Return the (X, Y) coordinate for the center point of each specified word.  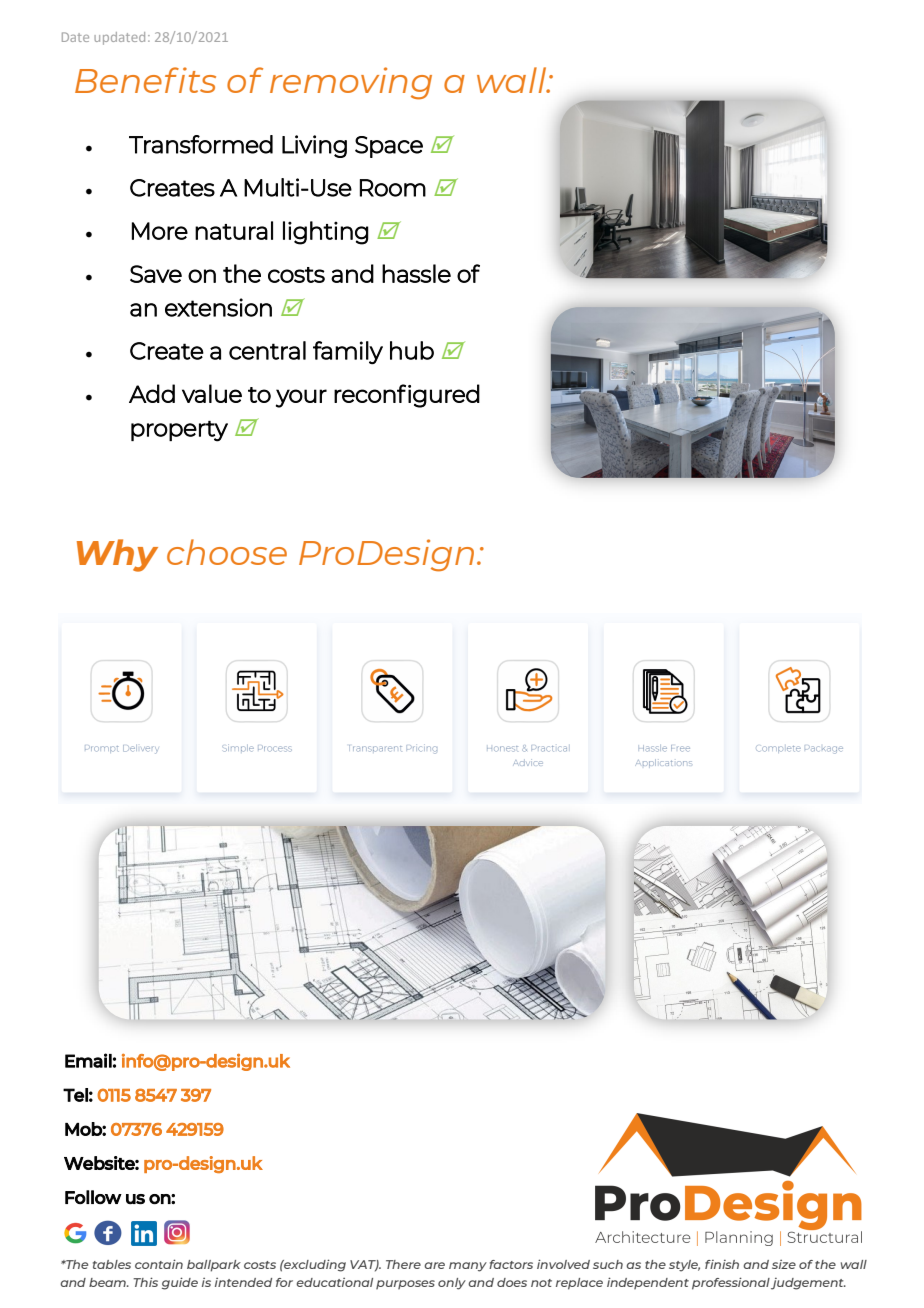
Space (389, 147)
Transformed (201, 144)
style (684, 1266)
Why (117, 555)
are (434, 1265)
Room (393, 188)
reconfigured (407, 396)
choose (227, 552)
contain (159, 1264)
